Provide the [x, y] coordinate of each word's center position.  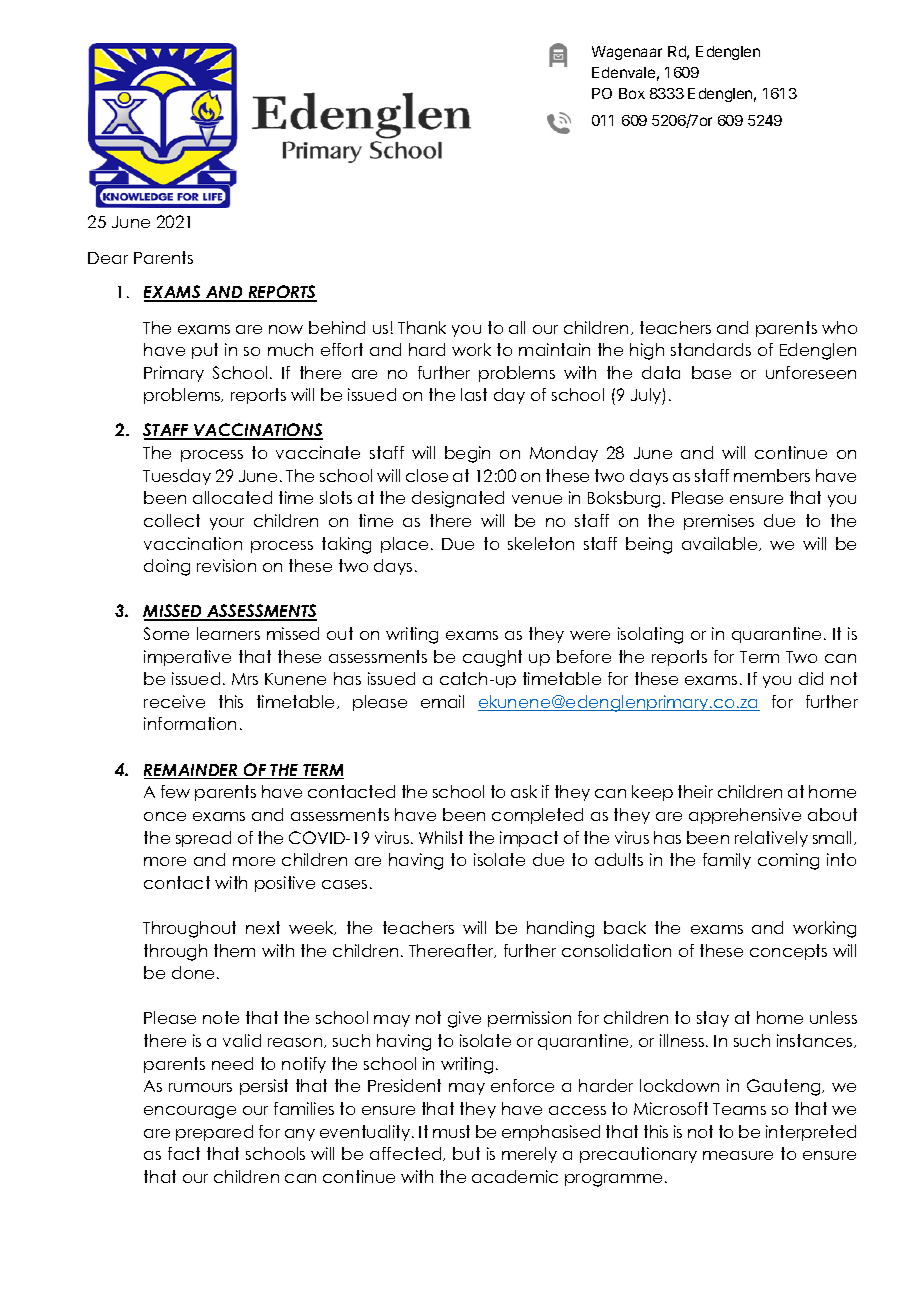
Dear [108, 258]
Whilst [441, 837]
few [175, 791]
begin [467, 454]
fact [184, 1153]
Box [632, 93]
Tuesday [177, 477]
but [466, 1153]
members [772, 475]
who [839, 327]
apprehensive [745, 816]
